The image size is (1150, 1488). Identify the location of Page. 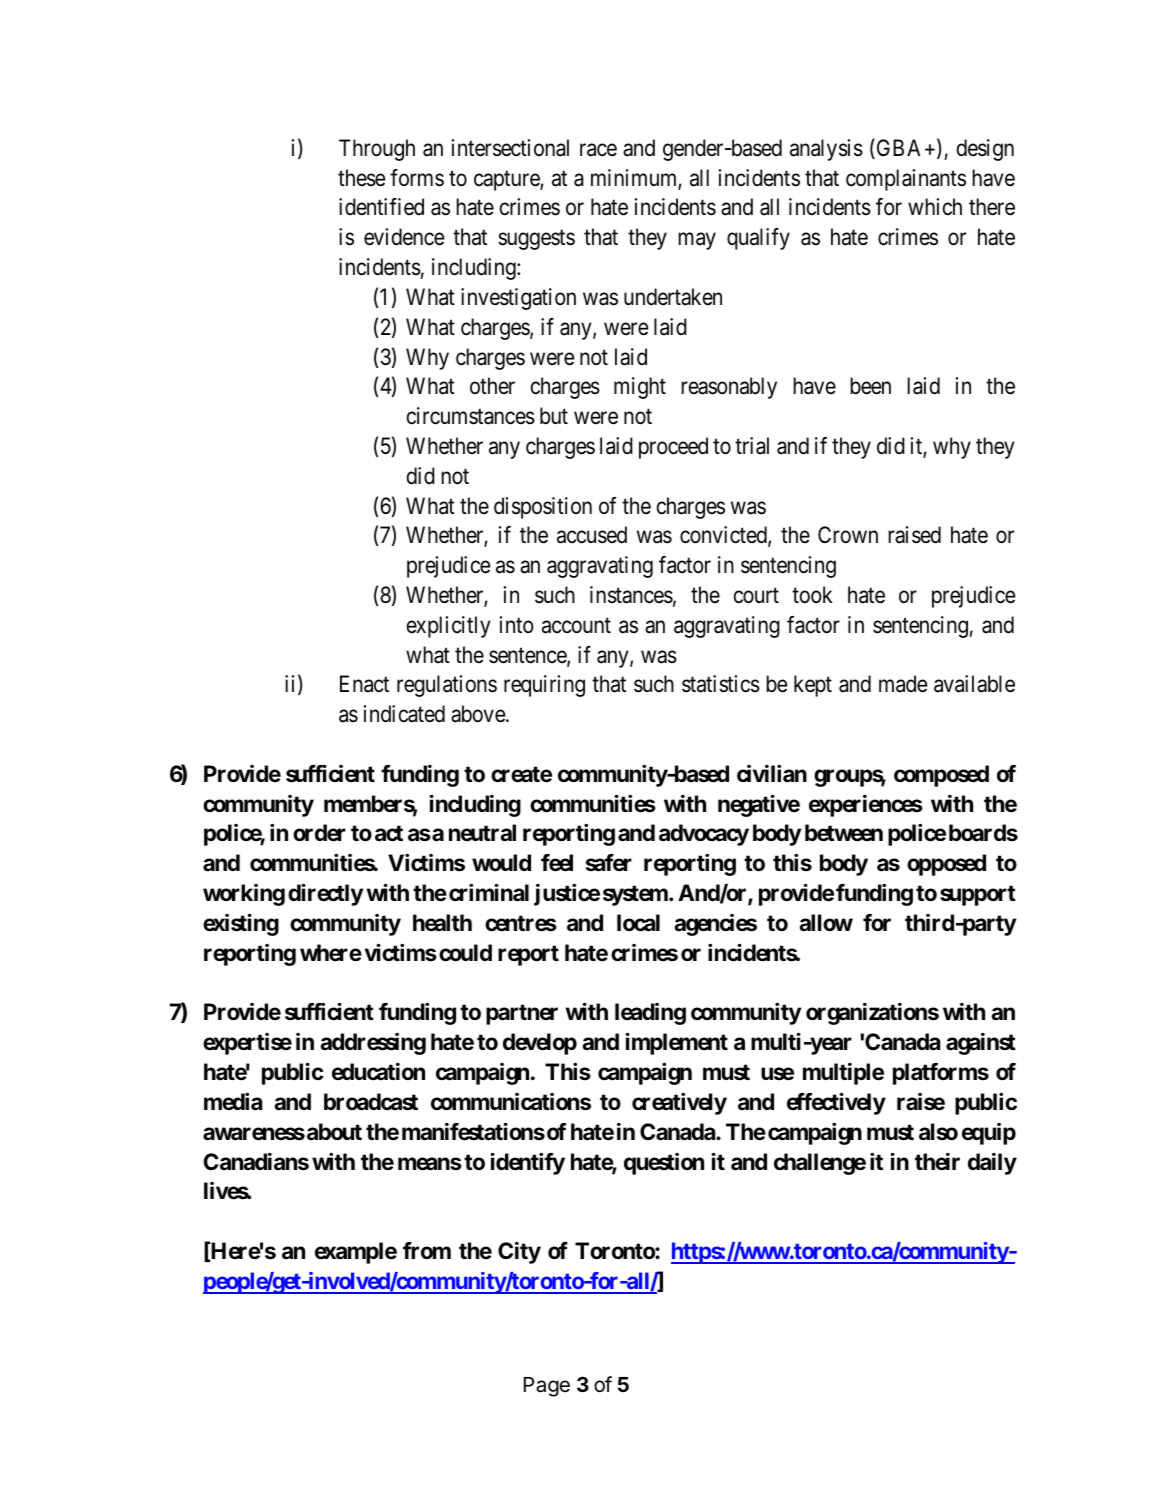
(547, 1387).
